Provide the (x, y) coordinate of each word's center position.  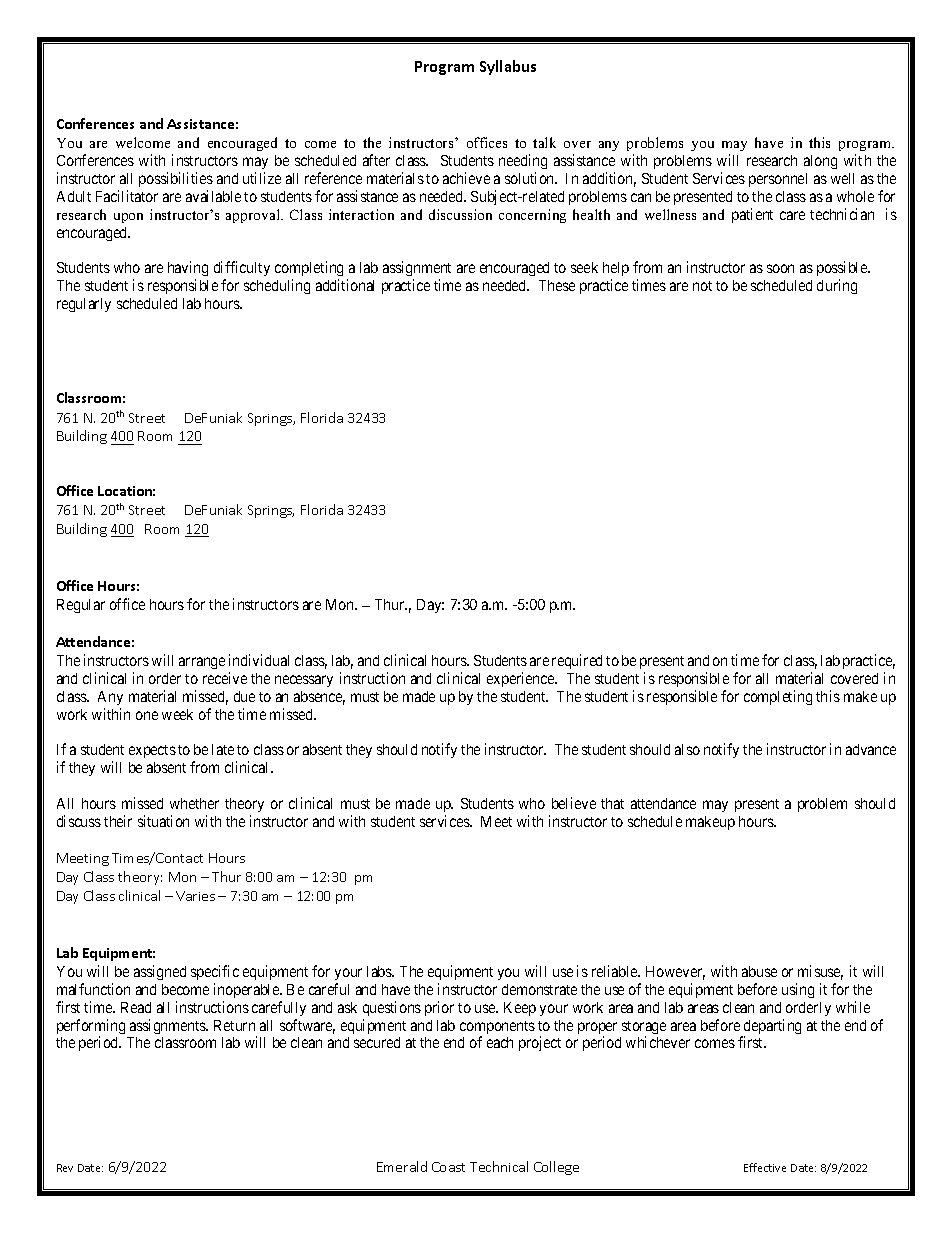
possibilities (176, 179)
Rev (65, 1168)
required (577, 661)
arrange (202, 663)
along (820, 162)
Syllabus (508, 67)
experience (521, 679)
